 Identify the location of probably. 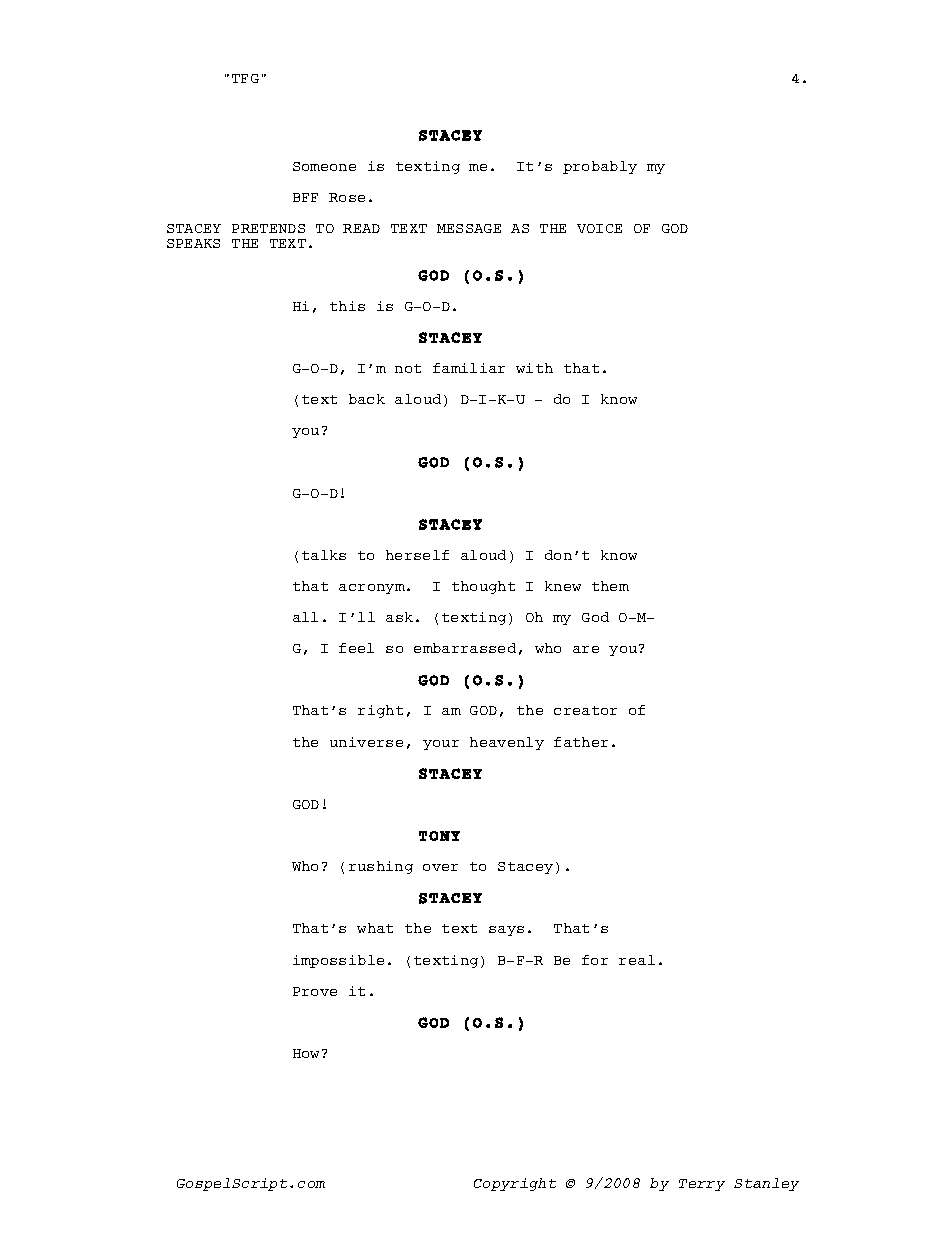
(600, 167).
